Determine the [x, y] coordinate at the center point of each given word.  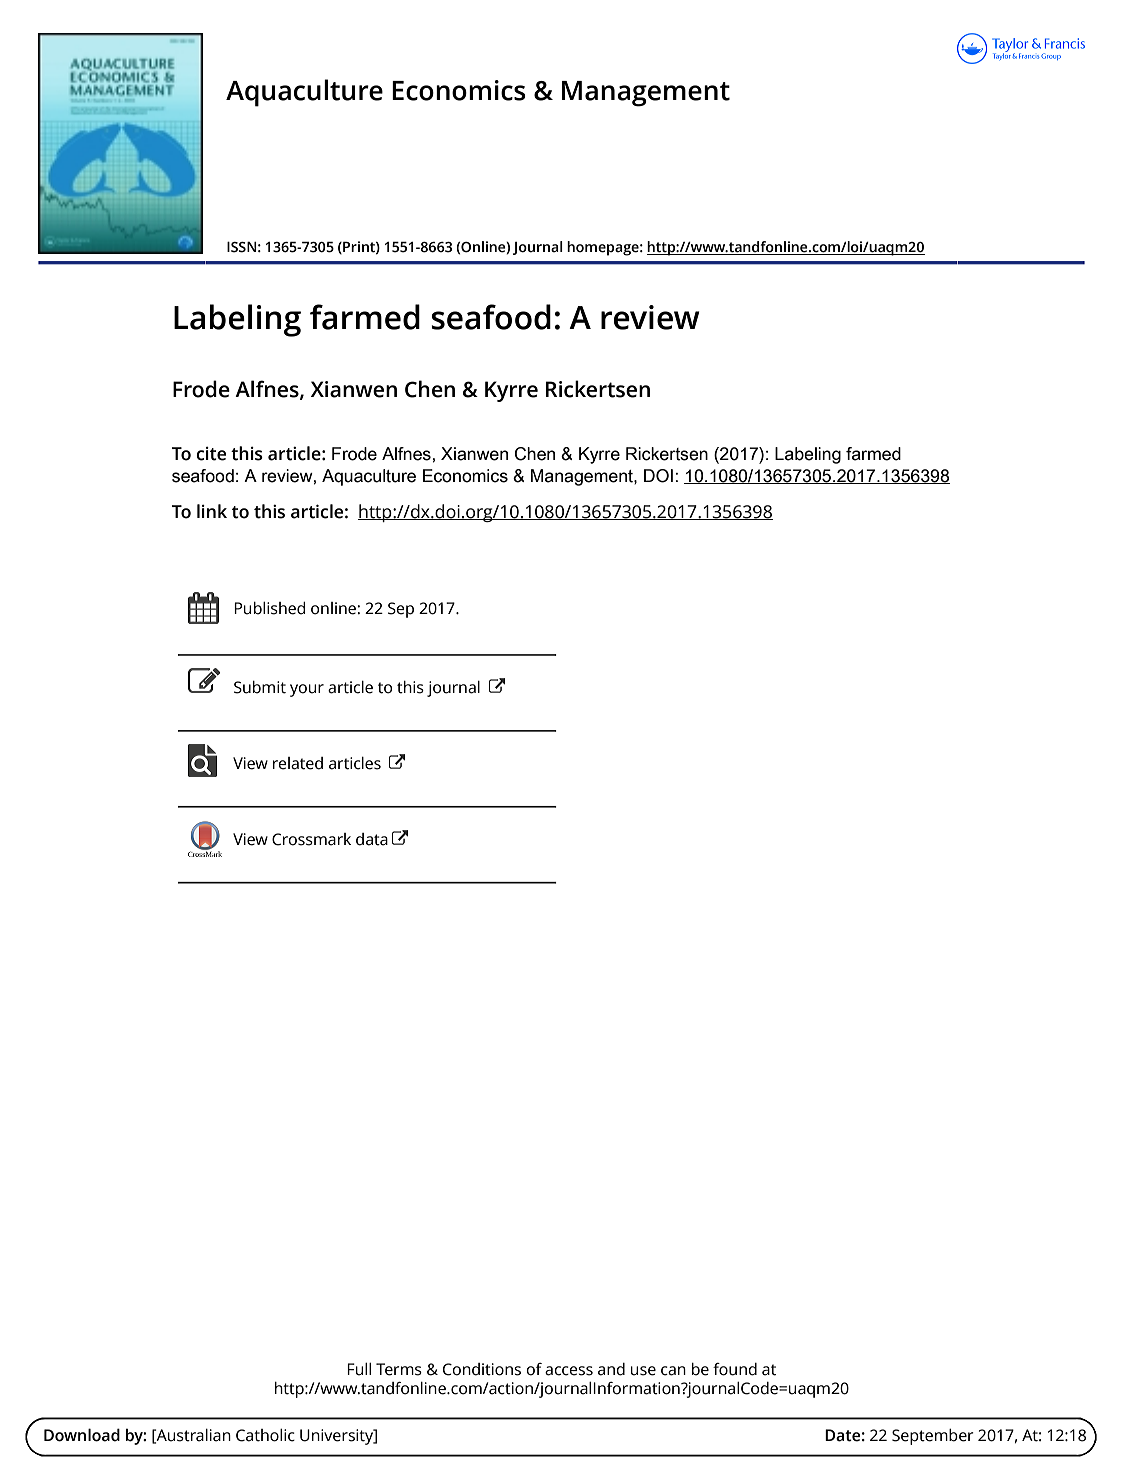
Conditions [482, 1369]
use [643, 1371]
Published [269, 608]
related [298, 763]
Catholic [265, 1435]
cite [211, 454]
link [212, 511]
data [372, 839]
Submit [260, 687]
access [569, 1371]
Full [359, 1369]
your [307, 690]
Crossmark [311, 839]
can [673, 1371]
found [735, 1369]
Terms [399, 1369]
